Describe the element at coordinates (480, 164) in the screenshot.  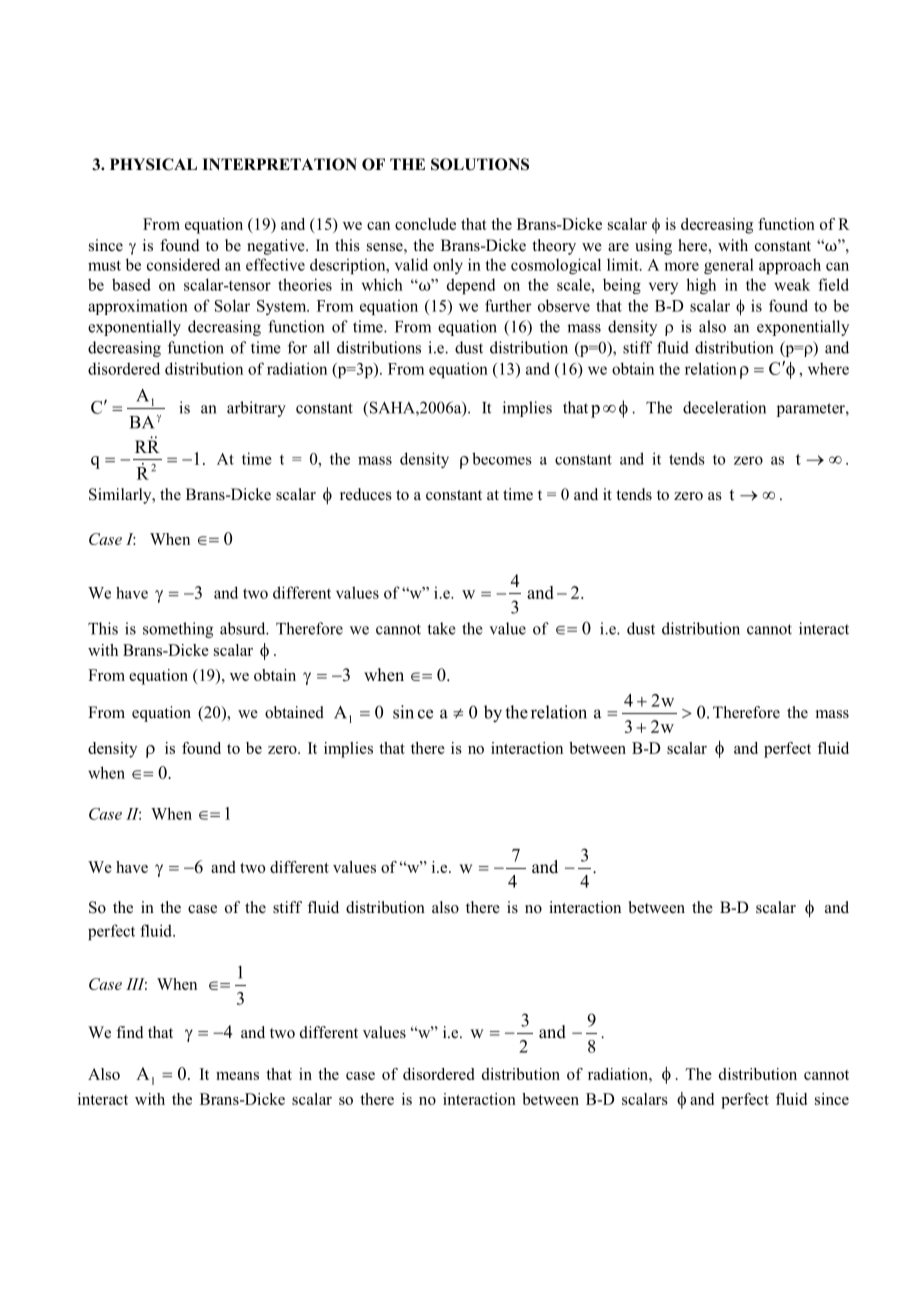
I see `SOLUTIONS` at that location.
